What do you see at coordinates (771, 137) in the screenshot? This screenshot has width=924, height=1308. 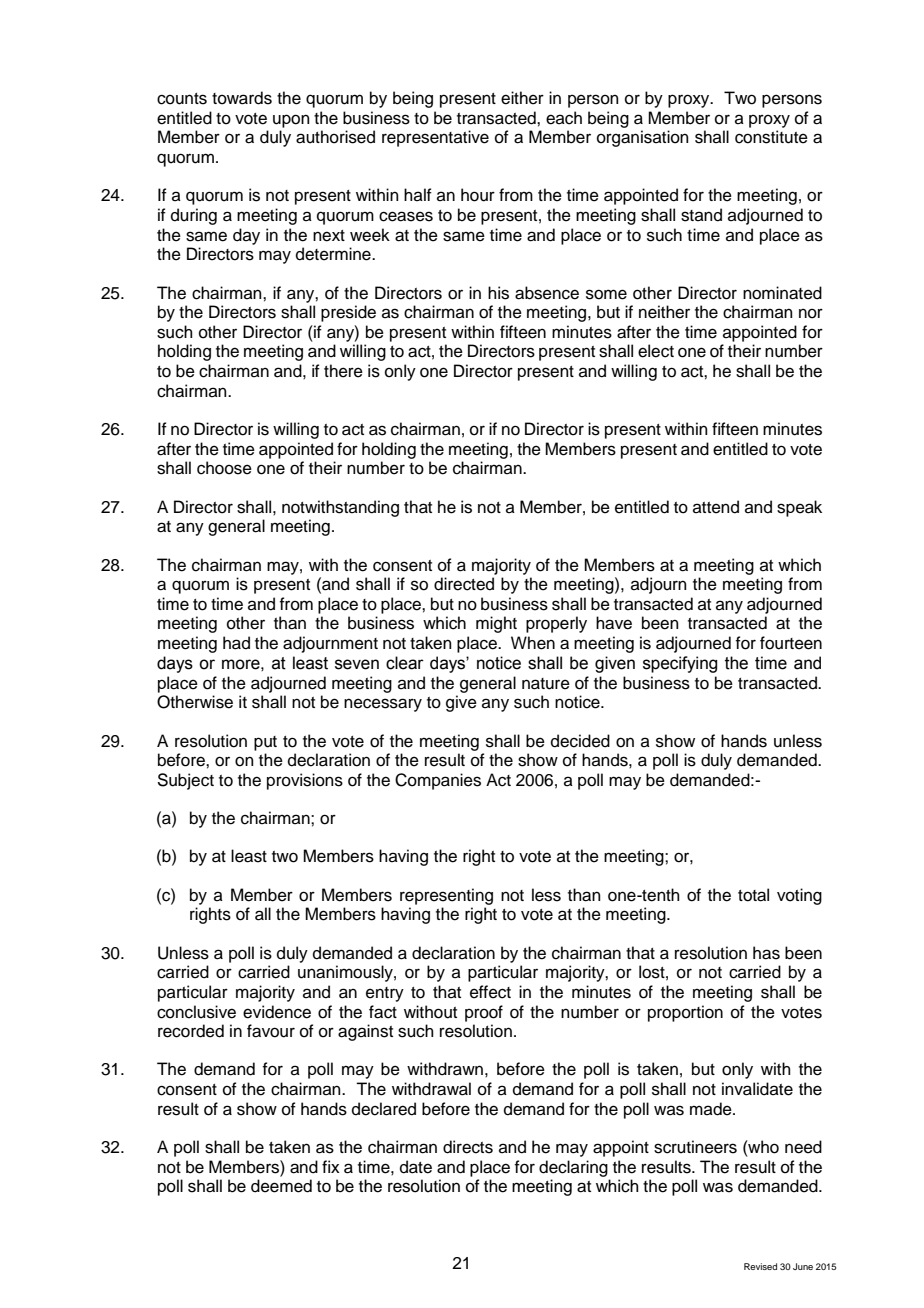 I see `constitute` at bounding box center [771, 137].
